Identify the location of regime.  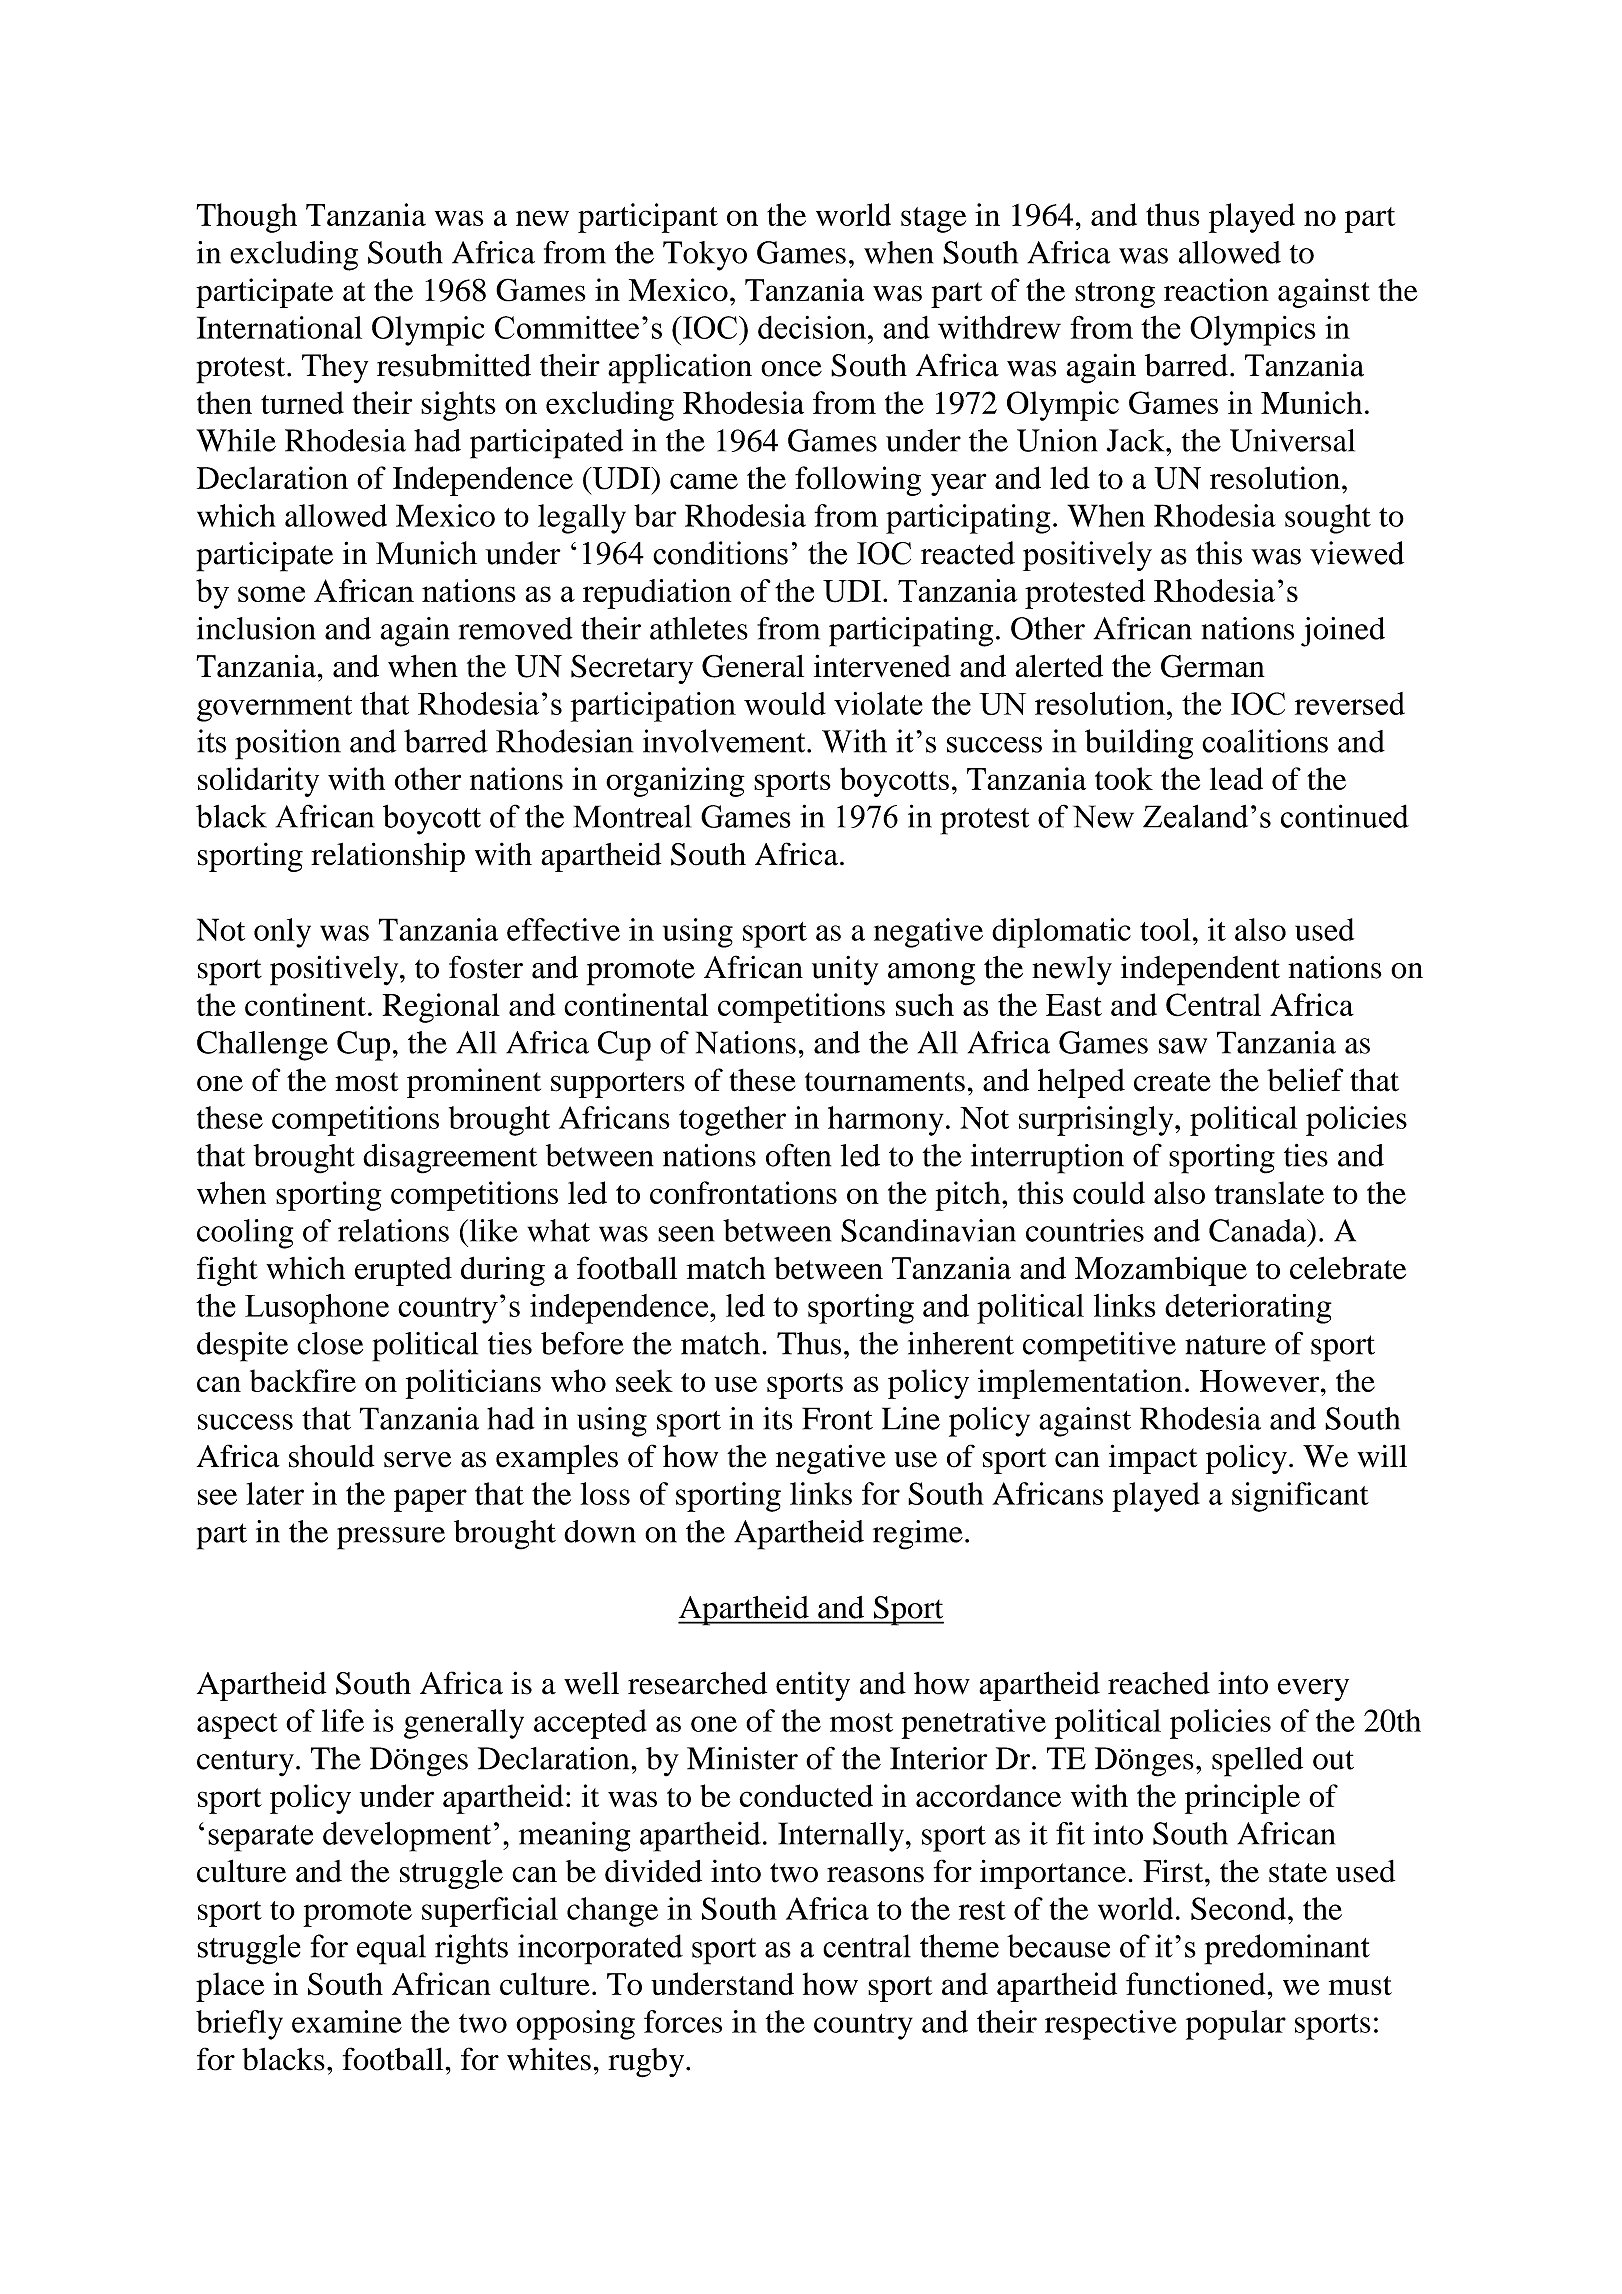
(918, 1535).
